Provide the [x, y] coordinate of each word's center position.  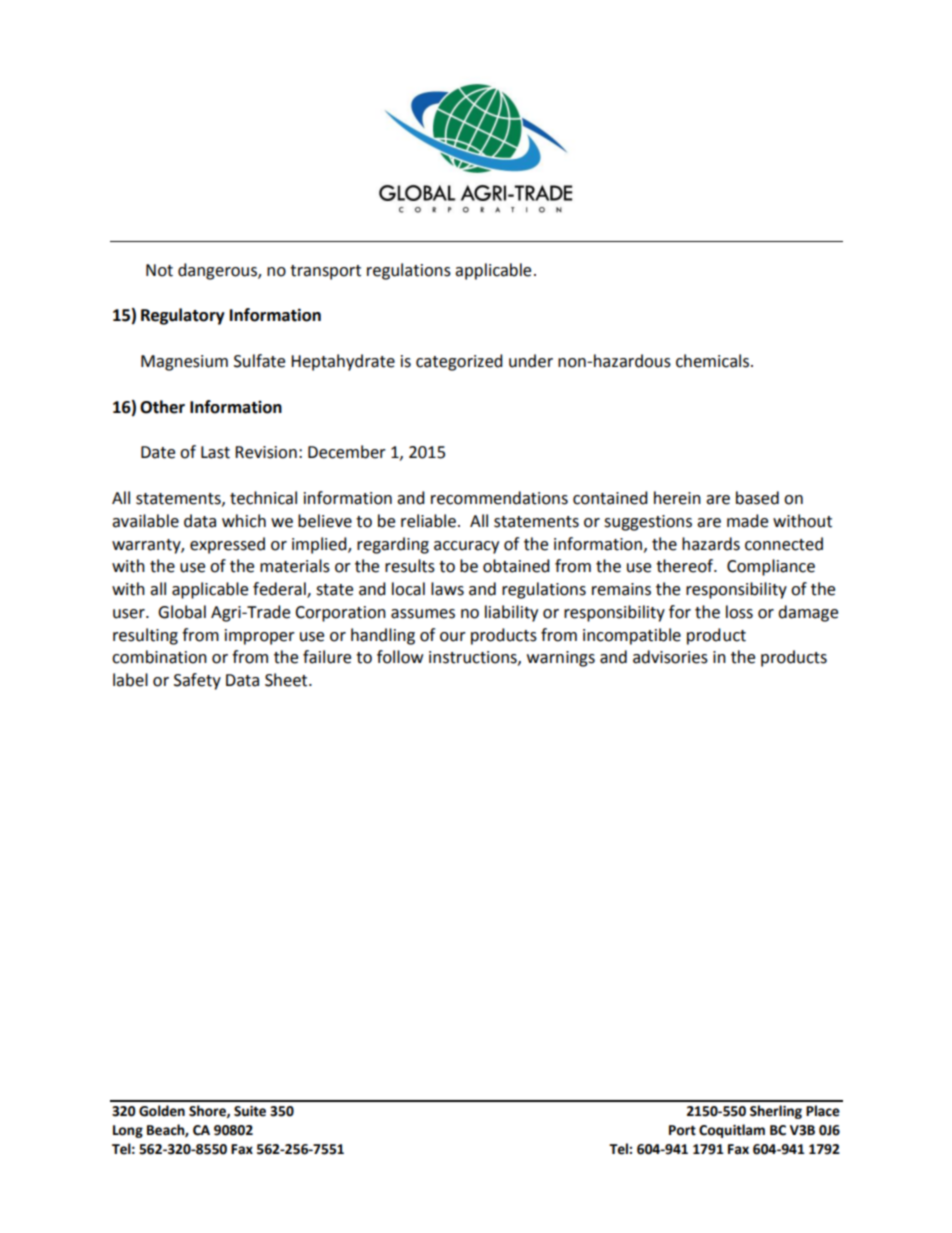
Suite [250, 1111]
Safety [197, 681]
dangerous [218, 271]
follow [400, 657]
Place [823, 1111]
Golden [162, 1111]
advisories [670, 657]
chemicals [714, 361]
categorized [459, 362]
